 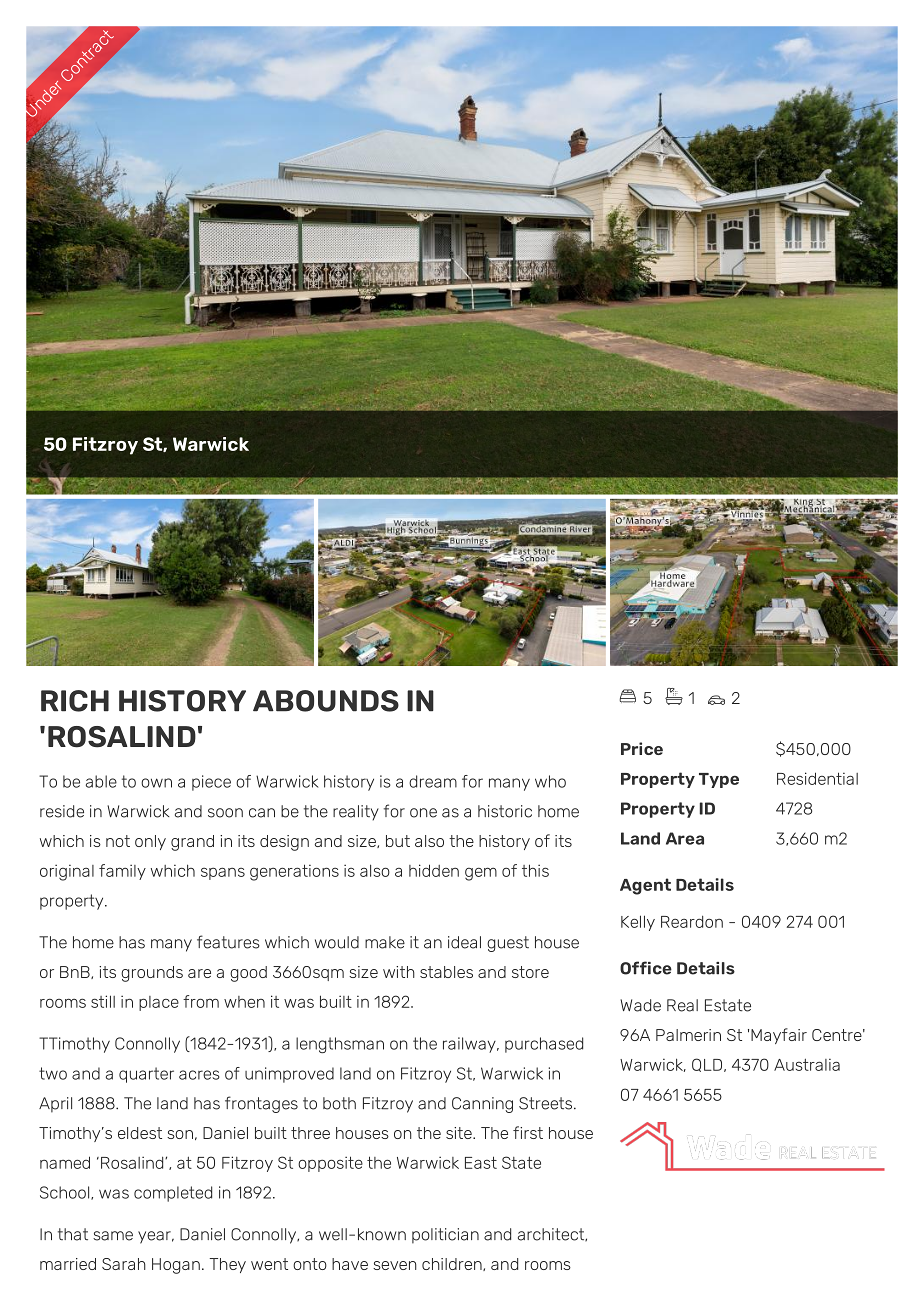 I want to click on ABOUNDS, so click(x=326, y=701).
